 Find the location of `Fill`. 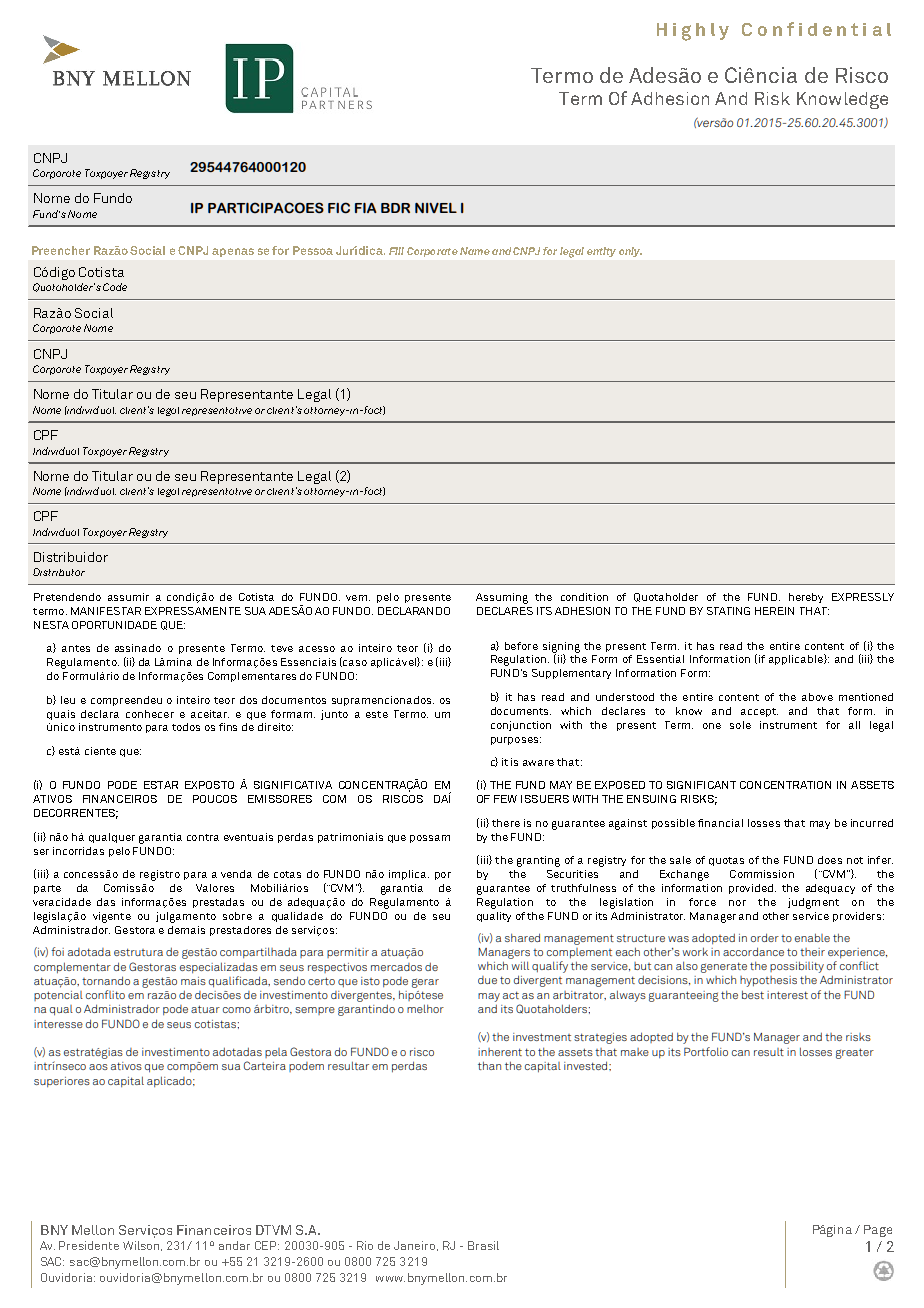

Fill is located at coordinates (396, 251).
